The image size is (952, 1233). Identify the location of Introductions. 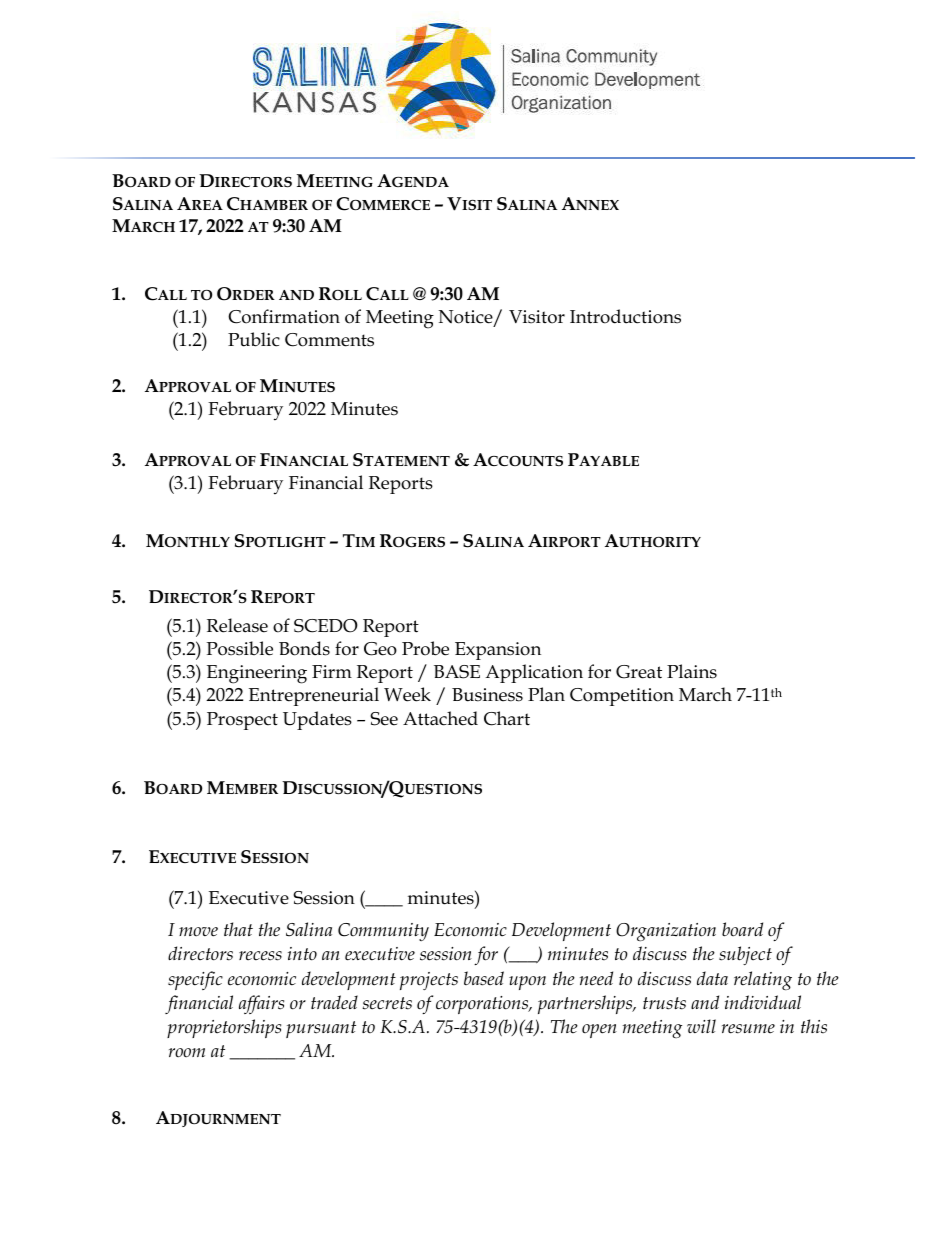
(625, 316).
